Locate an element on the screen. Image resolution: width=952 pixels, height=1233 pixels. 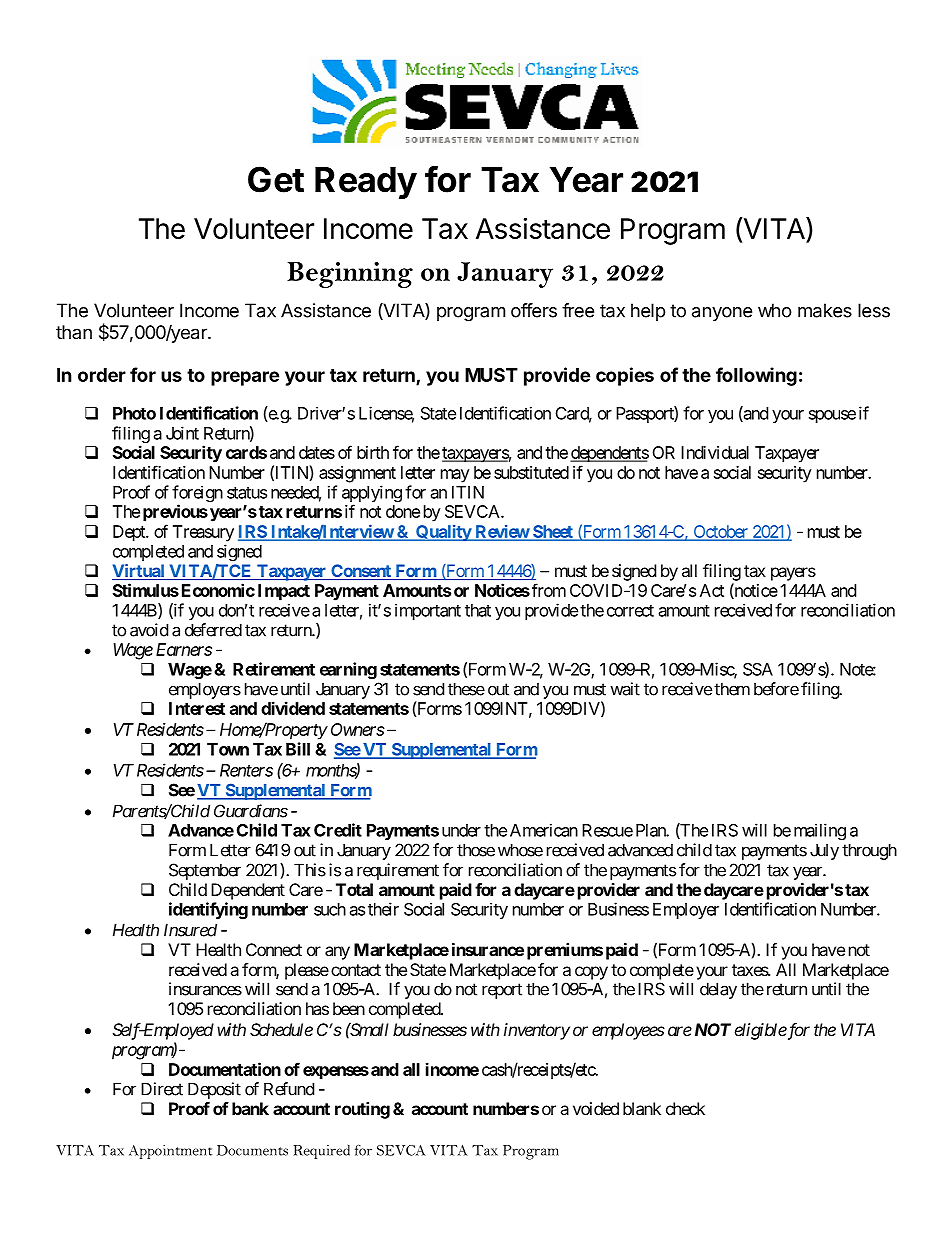
Appointment is located at coordinates (170, 1152).
